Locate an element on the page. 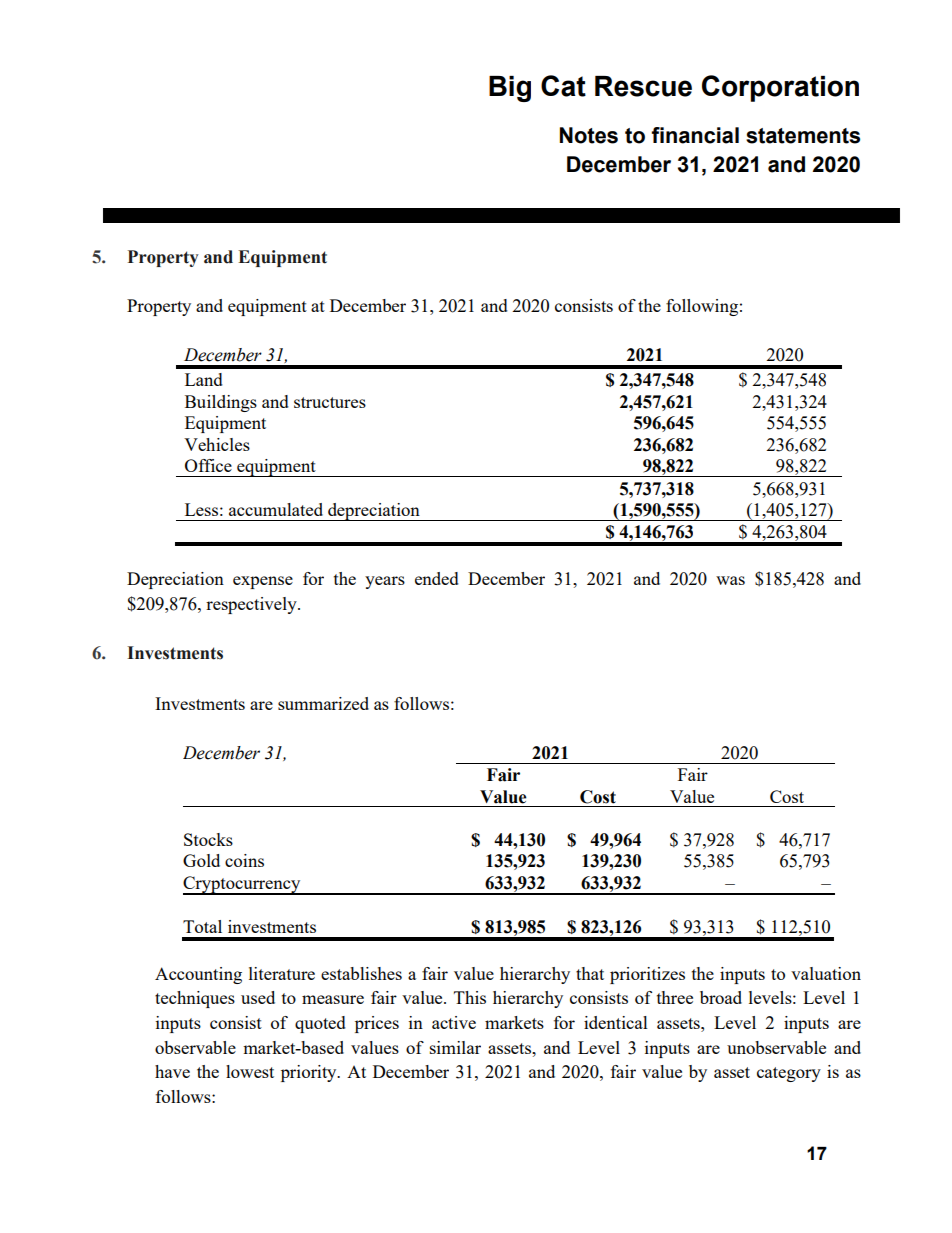  was is located at coordinates (730, 580).
